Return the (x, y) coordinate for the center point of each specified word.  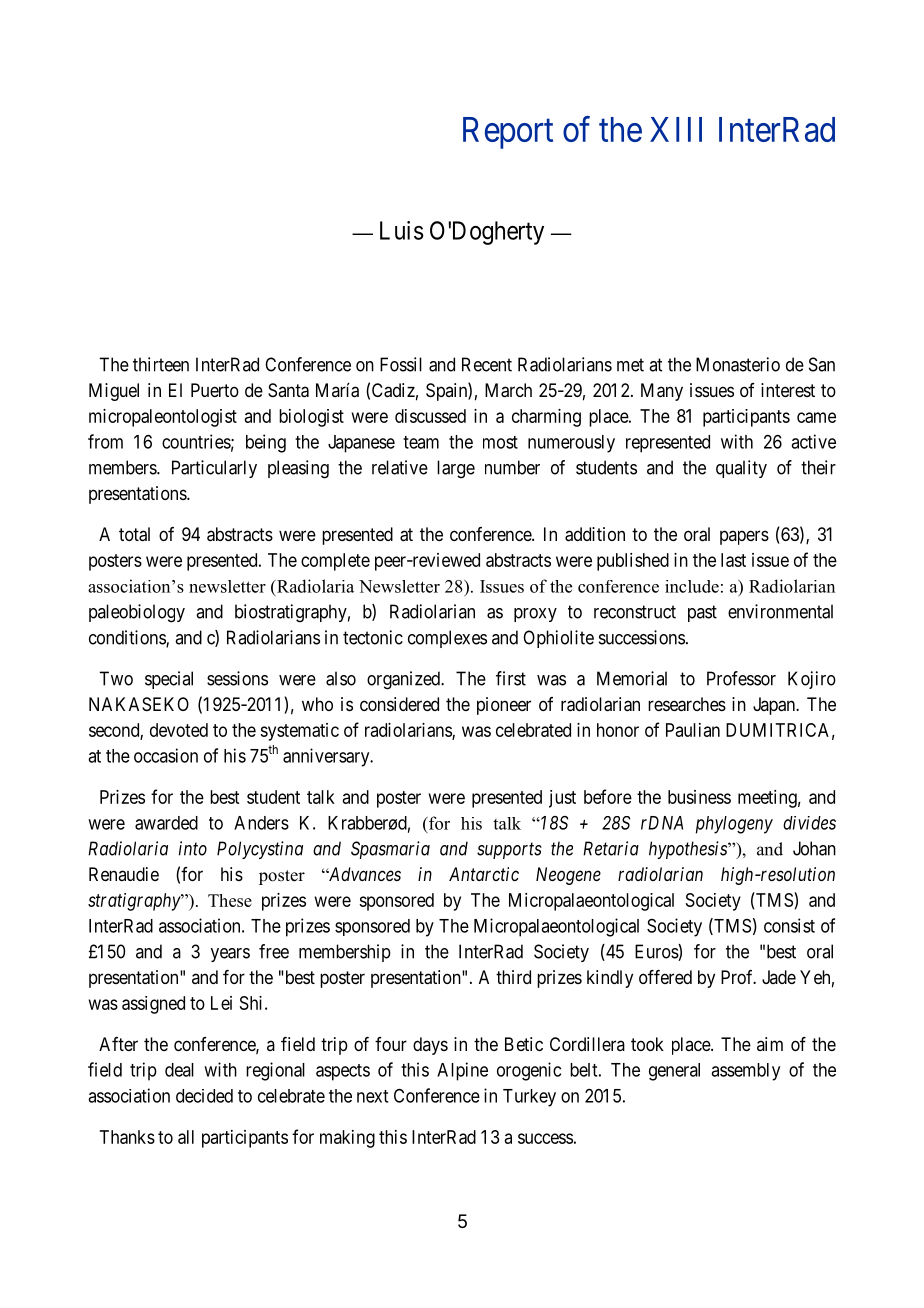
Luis (402, 230)
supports (509, 851)
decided (204, 1096)
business (699, 797)
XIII (676, 129)
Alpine (462, 1071)
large (456, 469)
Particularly (214, 469)
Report (508, 133)
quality (741, 469)
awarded (166, 823)
